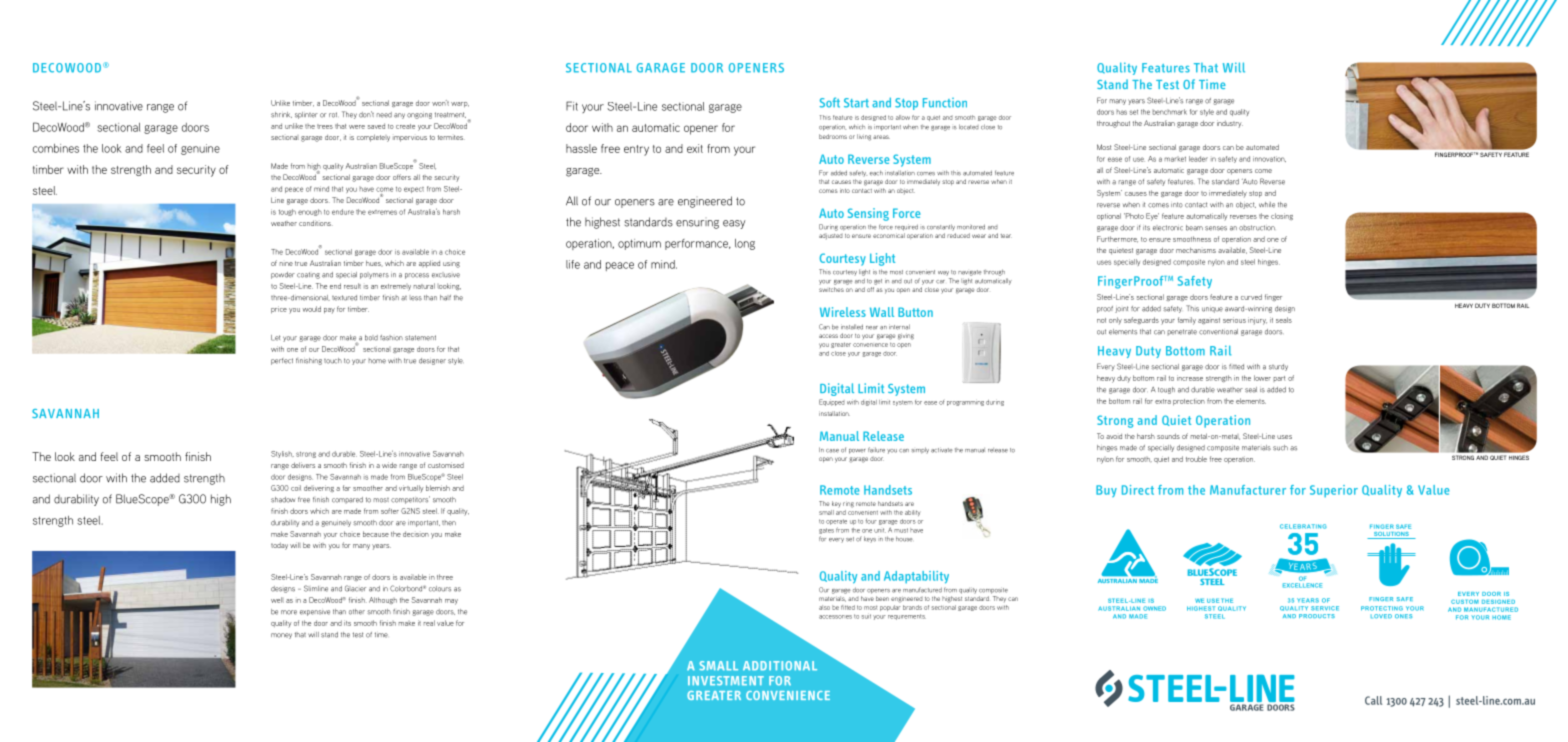  Describe the element at coordinates (1170, 112) in the screenshot. I see `benchmark` at that location.
